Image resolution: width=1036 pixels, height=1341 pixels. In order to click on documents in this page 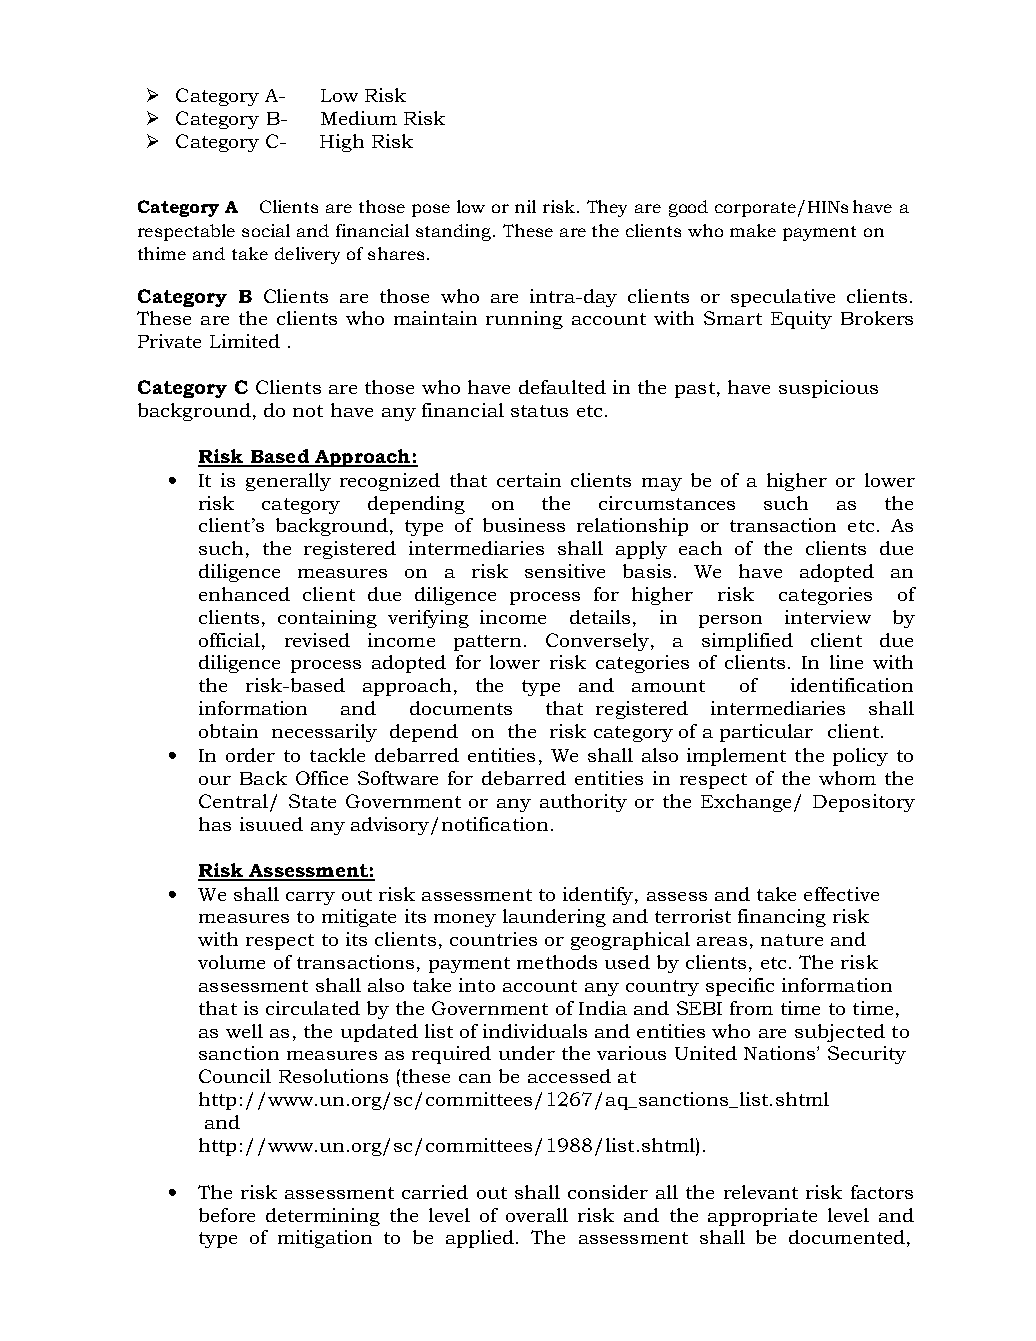, I will do `click(461, 708)`.
